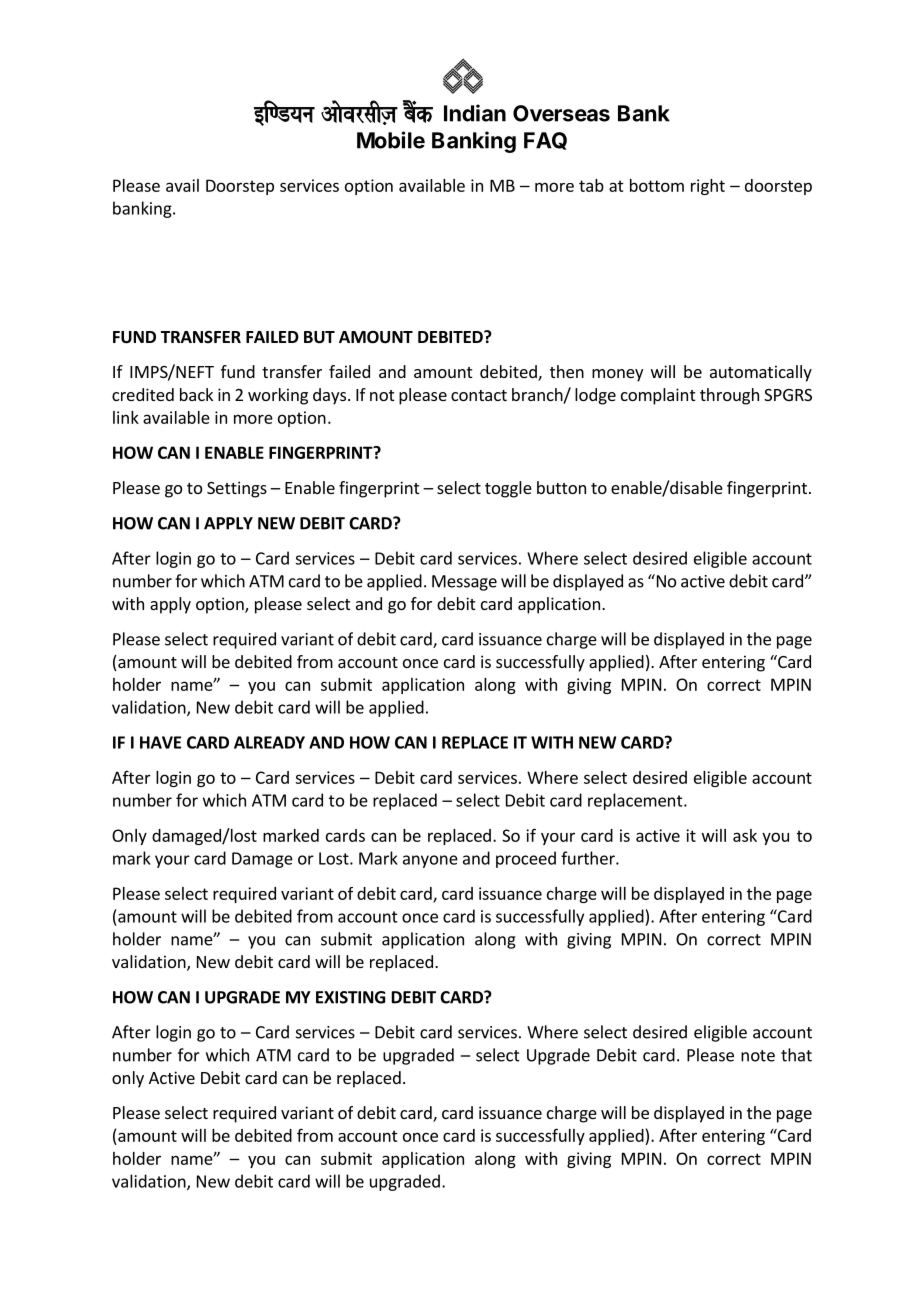 The image size is (924, 1308). I want to click on Settings, so click(237, 489).
